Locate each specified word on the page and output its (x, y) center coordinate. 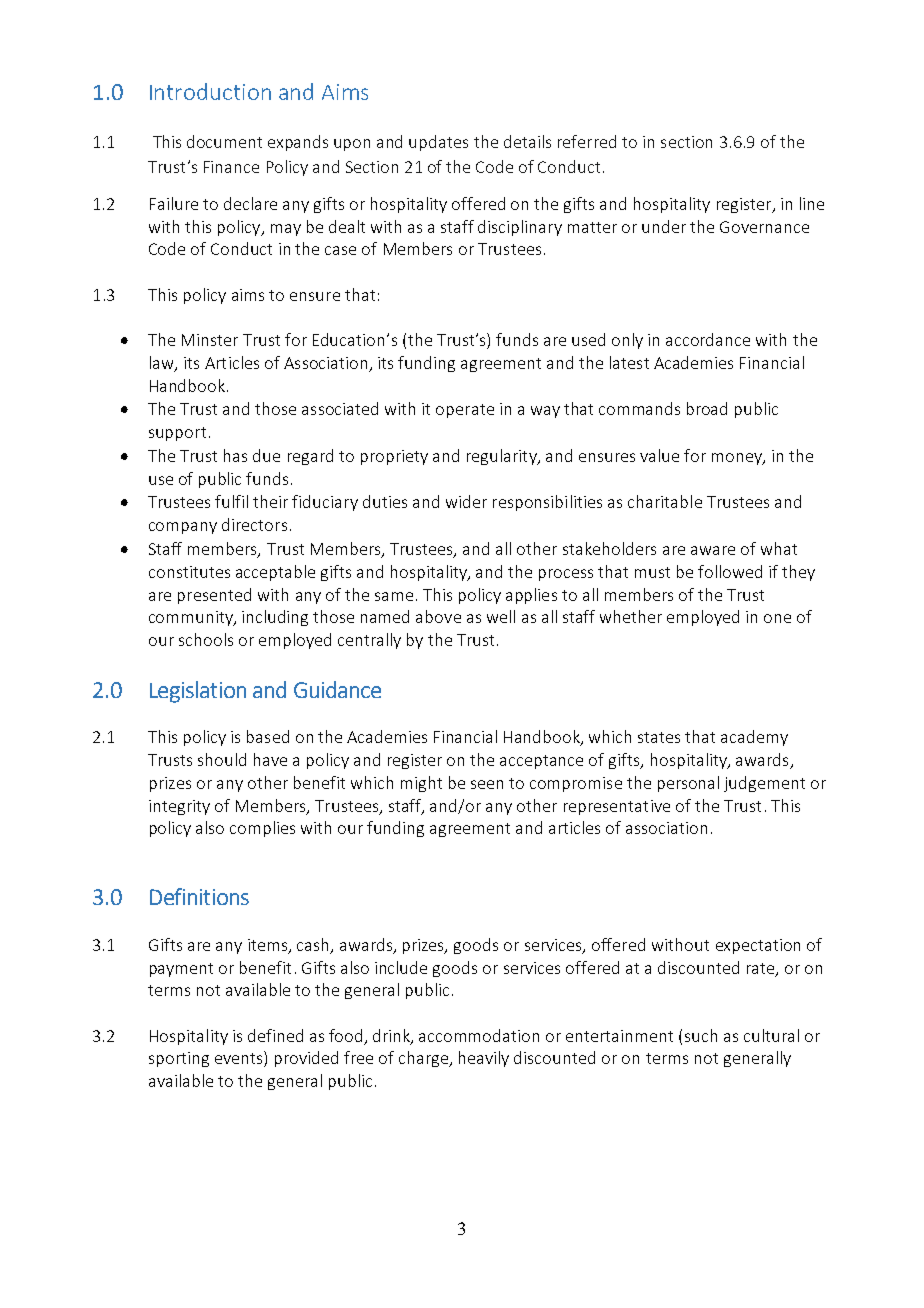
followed (730, 571)
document (224, 141)
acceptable (275, 573)
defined (275, 1035)
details (527, 141)
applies (531, 596)
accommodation (479, 1035)
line (812, 203)
